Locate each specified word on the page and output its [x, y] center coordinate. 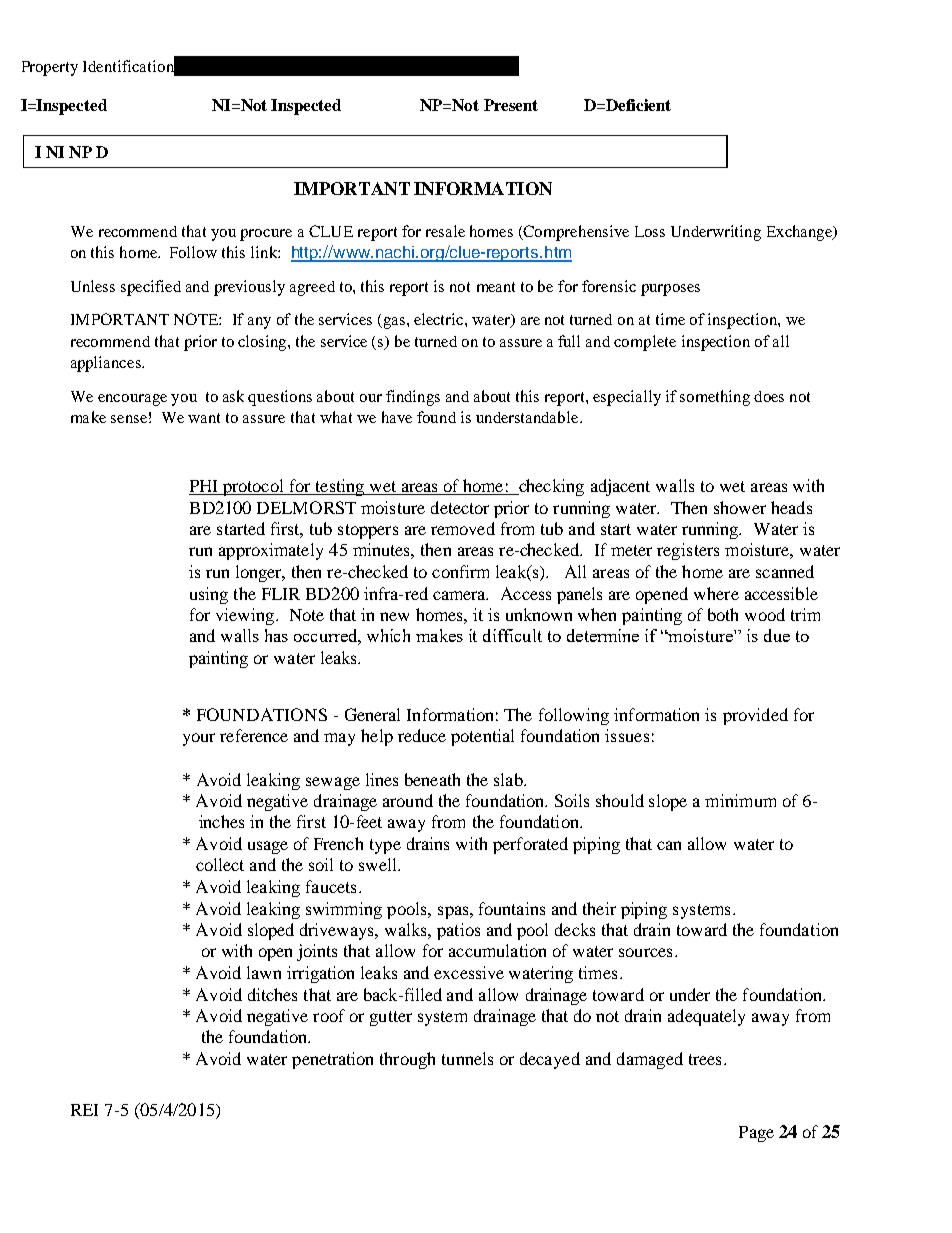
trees [705, 1059]
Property [50, 68]
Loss [650, 231]
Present [511, 105]
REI [84, 1110]
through [407, 1060]
